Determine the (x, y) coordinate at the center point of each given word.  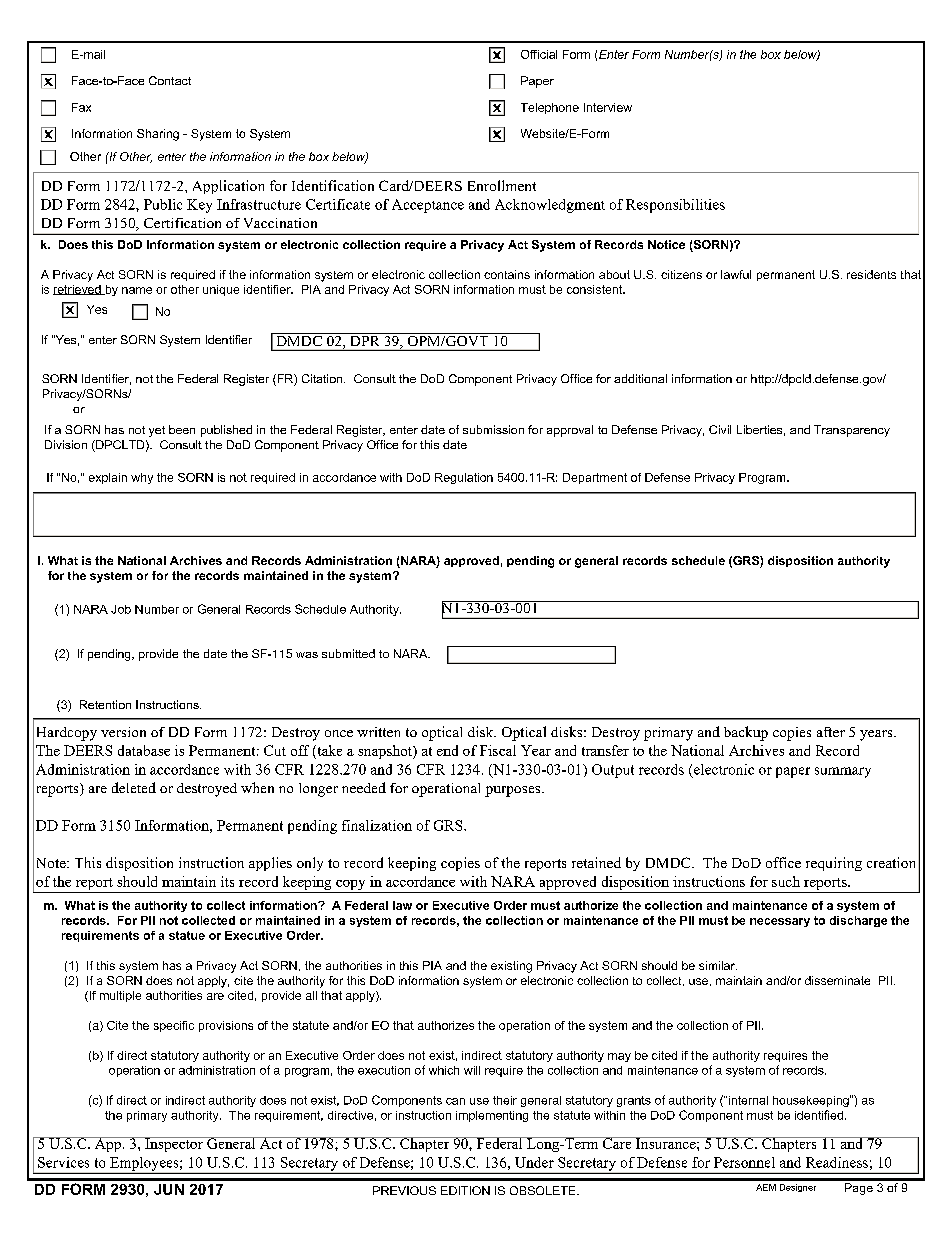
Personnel (744, 1162)
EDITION (465, 1190)
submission (493, 429)
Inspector (174, 1144)
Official (539, 54)
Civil (720, 429)
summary (843, 772)
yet (157, 431)
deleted (134, 787)
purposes (514, 791)
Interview (608, 107)
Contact (170, 80)
